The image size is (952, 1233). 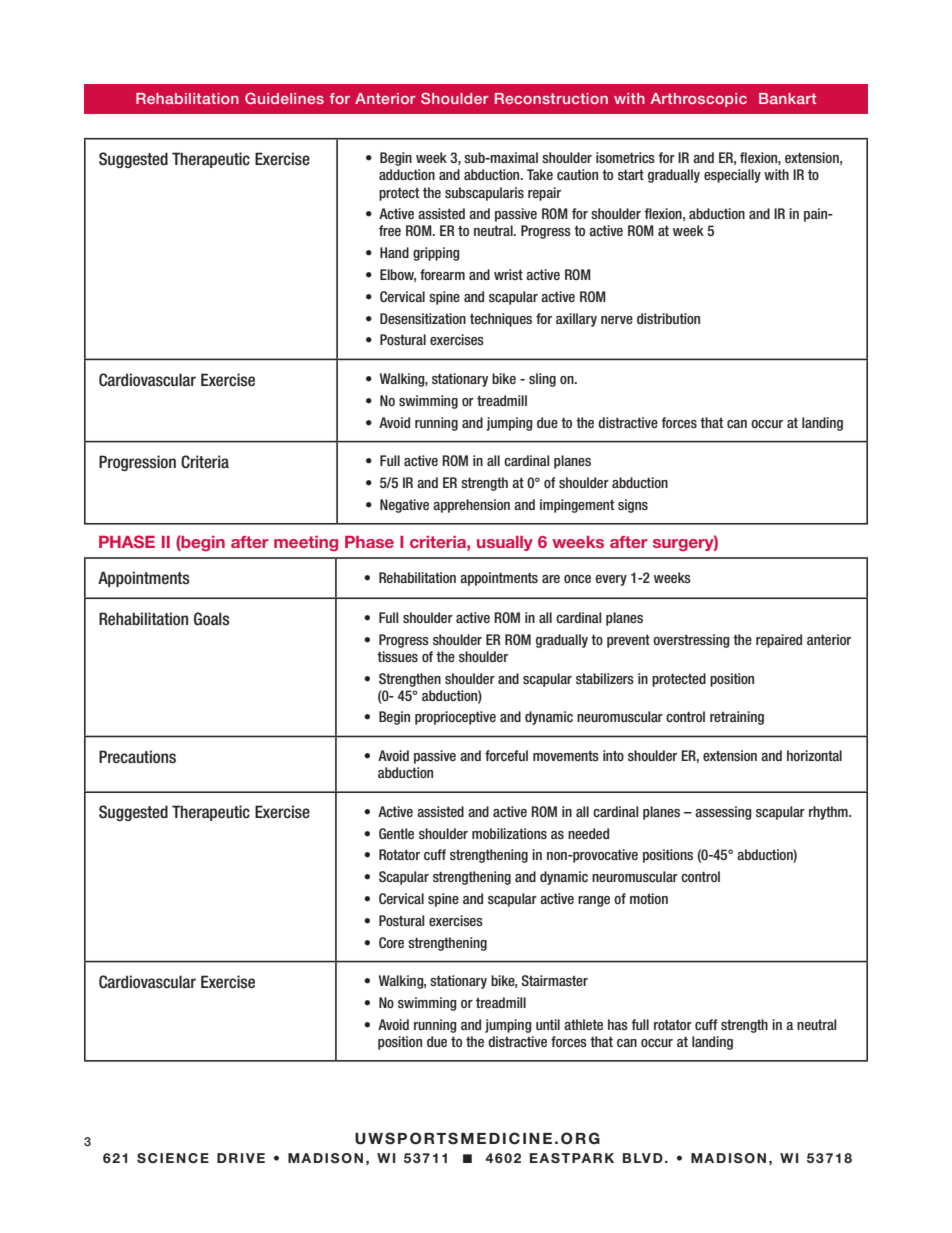 What do you see at coordinates (542, 380) in the document?
I see `sling` at bounding box center [542, 380].
